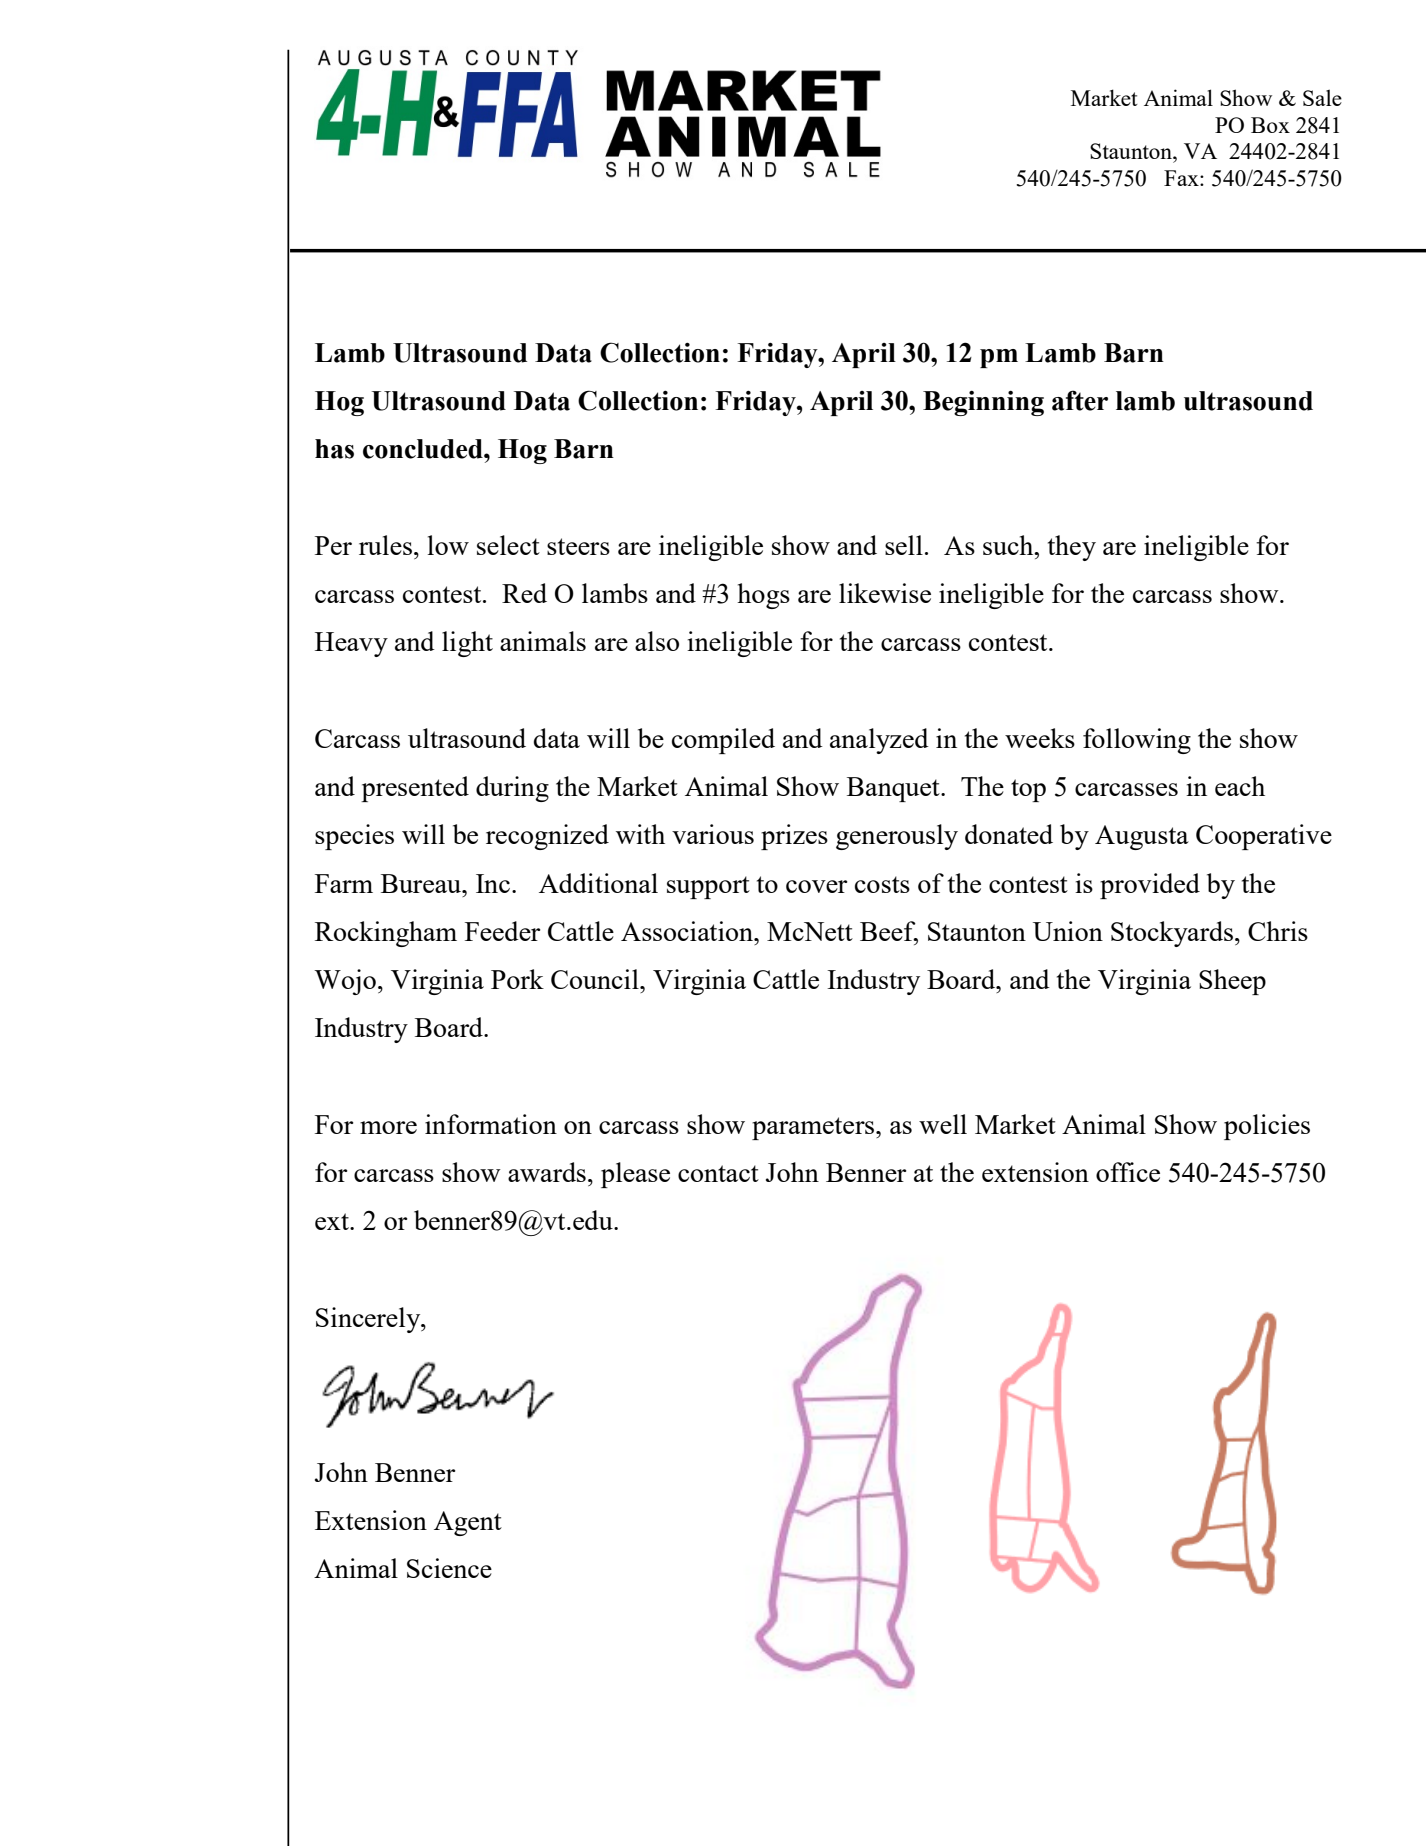 This screenshot has height=1846, width=1426. Describe the element at coordinates (814, 1128) in the screenshot. I see `parameters` at that location.
